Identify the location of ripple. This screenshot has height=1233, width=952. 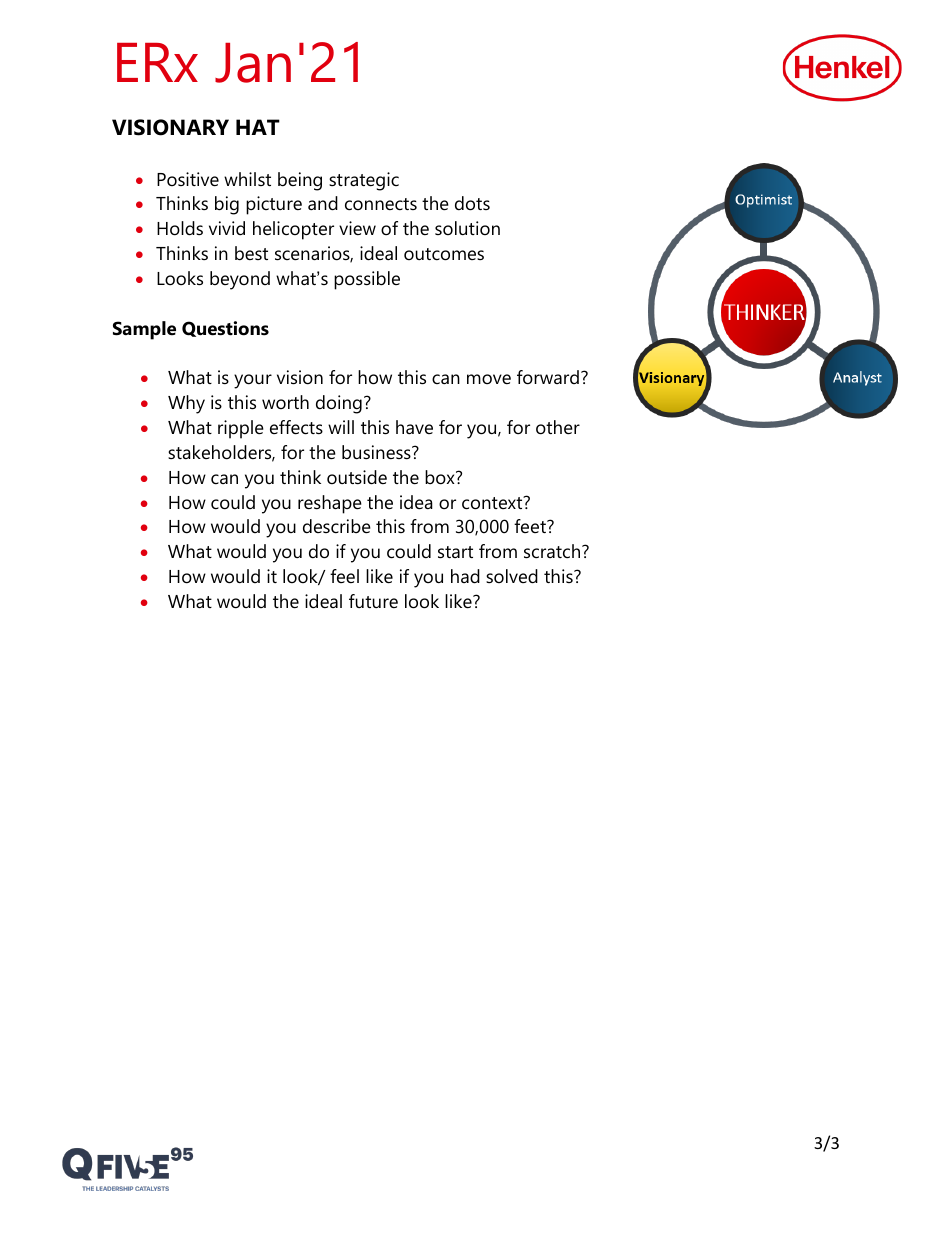
(241, 429).
